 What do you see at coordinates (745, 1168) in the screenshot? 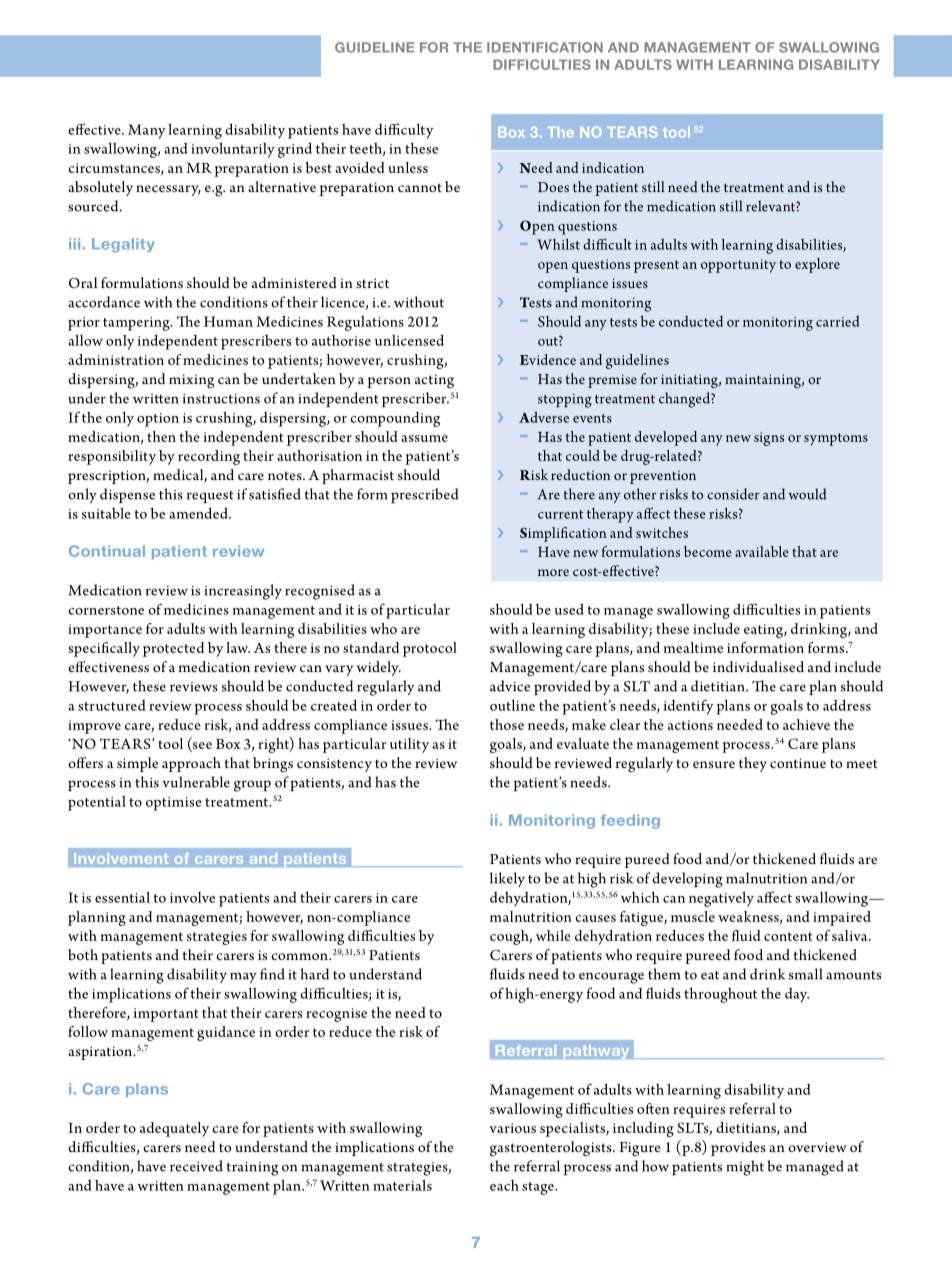
I see `might` at bounding box center [745, 1168].
